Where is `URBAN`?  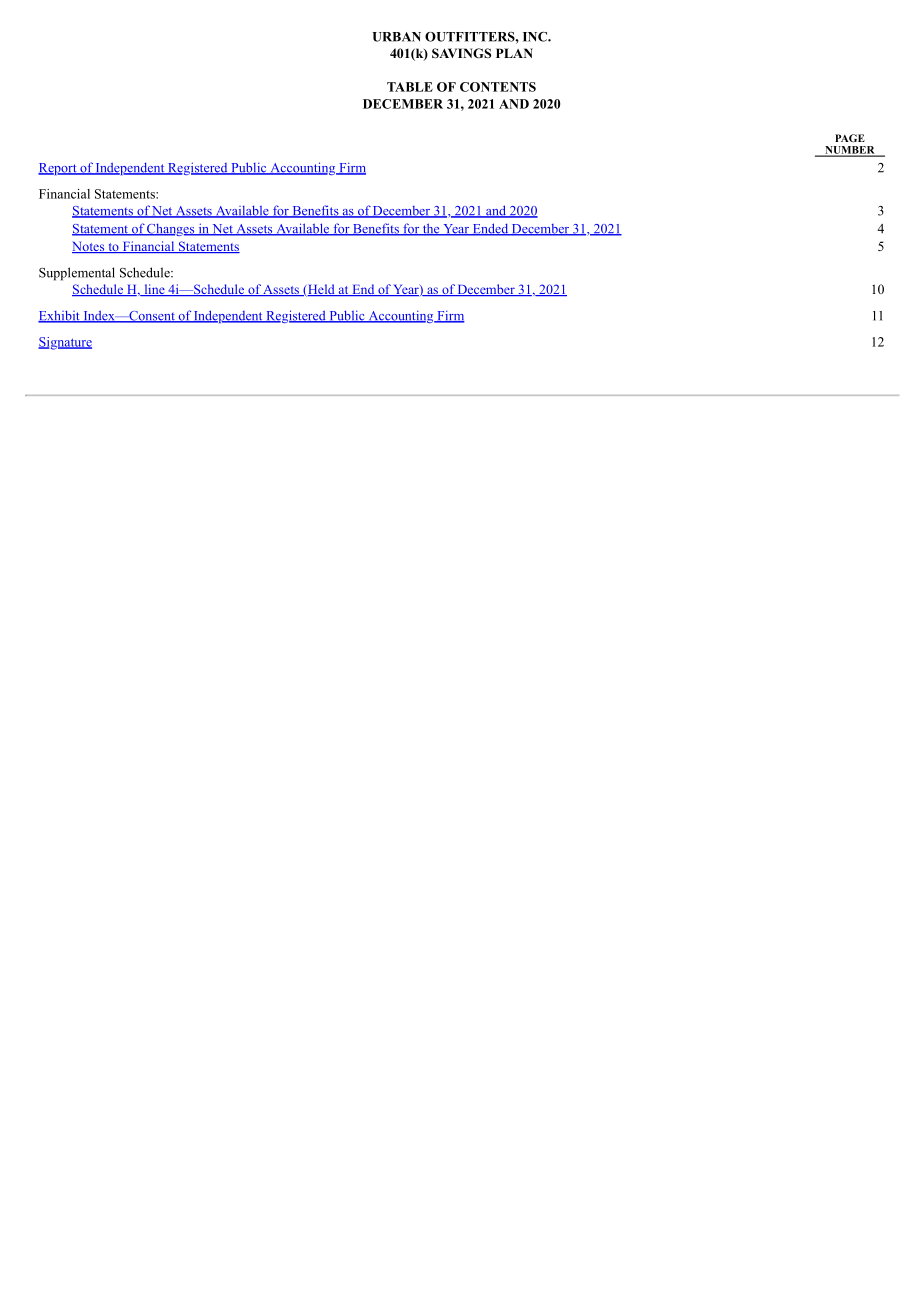
URBAN is located at coordinates (397, 37).
